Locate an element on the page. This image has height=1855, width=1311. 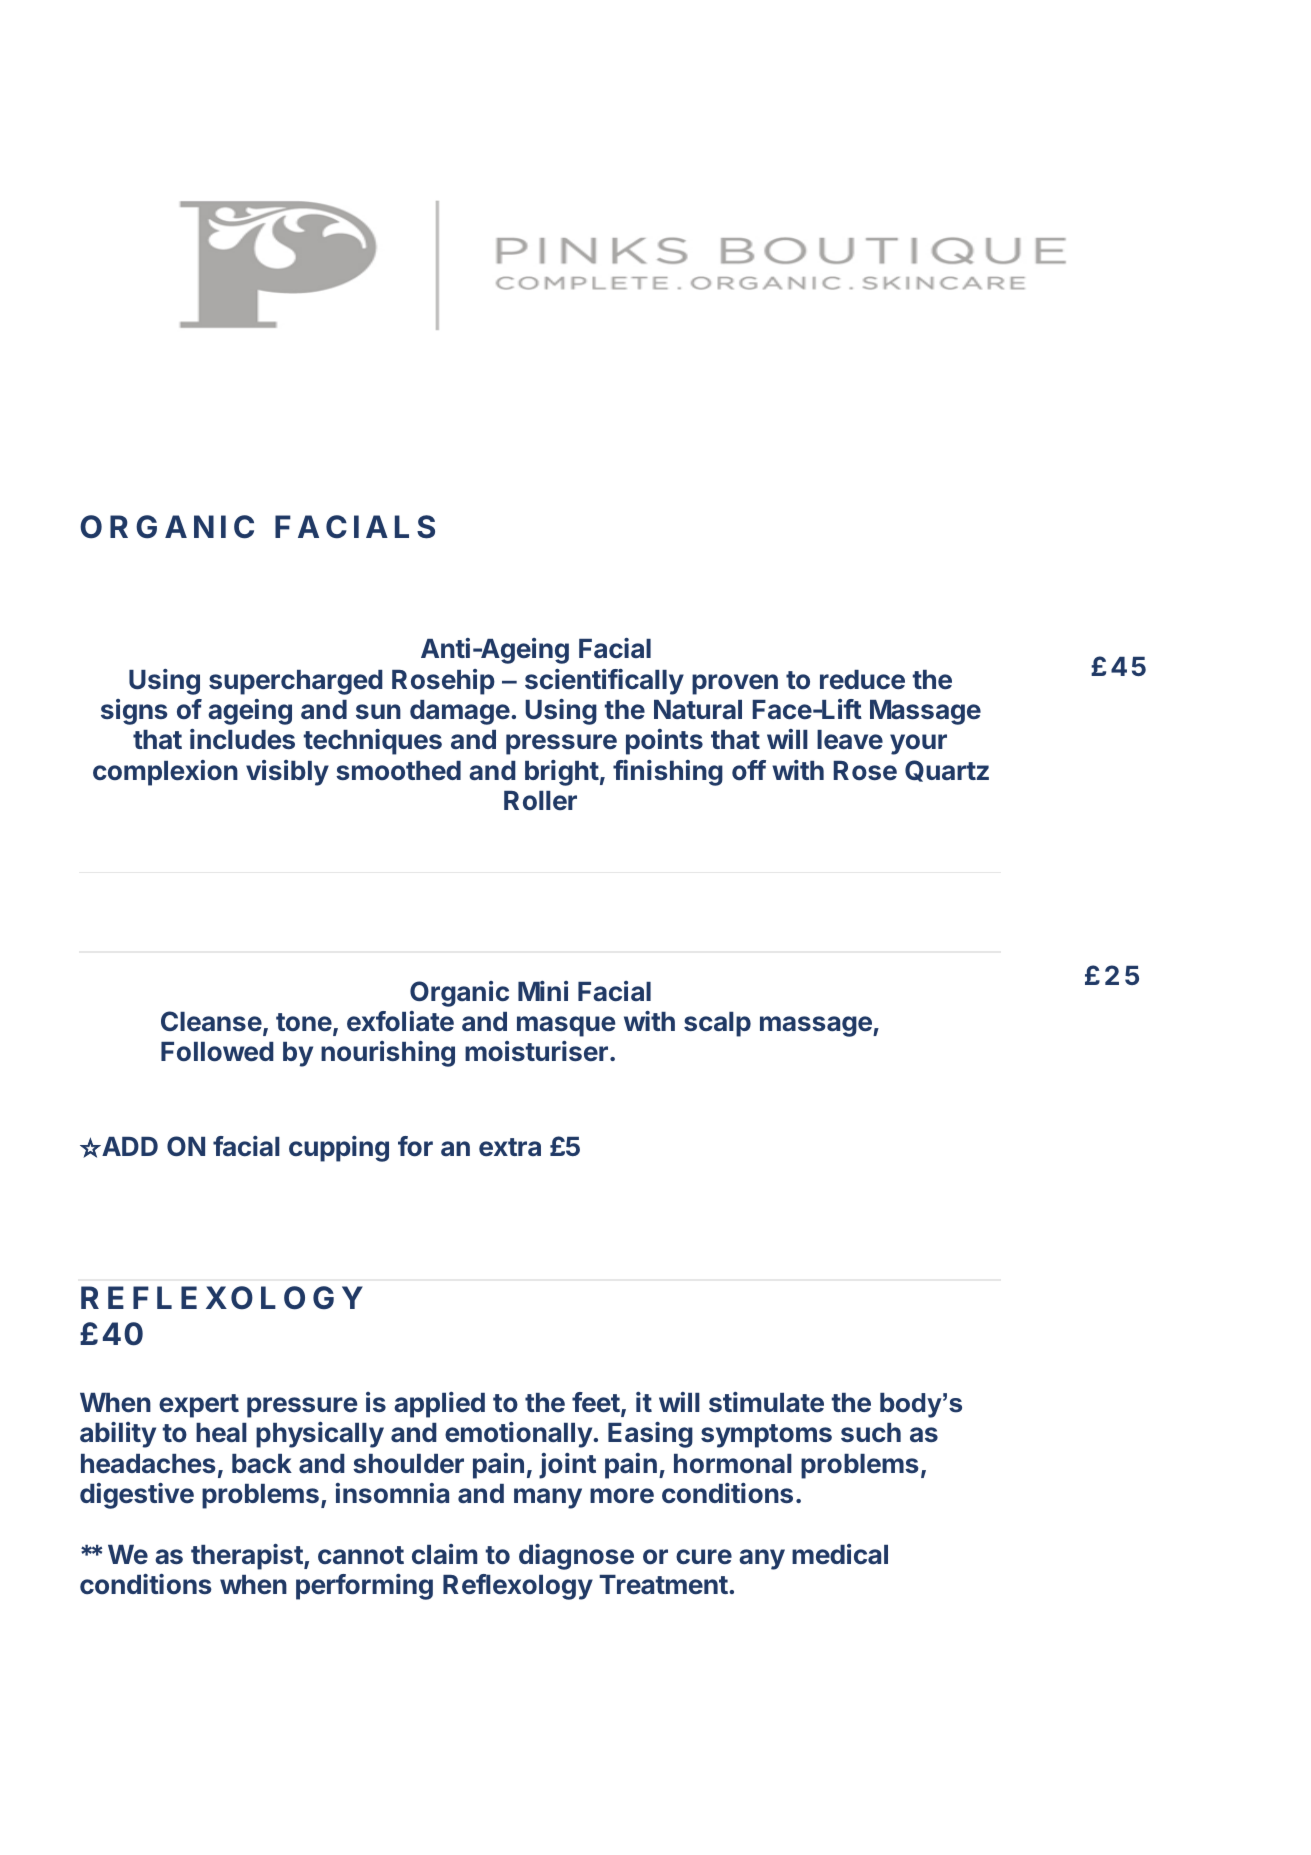
therapist is located at coordinates (248, 1557).
